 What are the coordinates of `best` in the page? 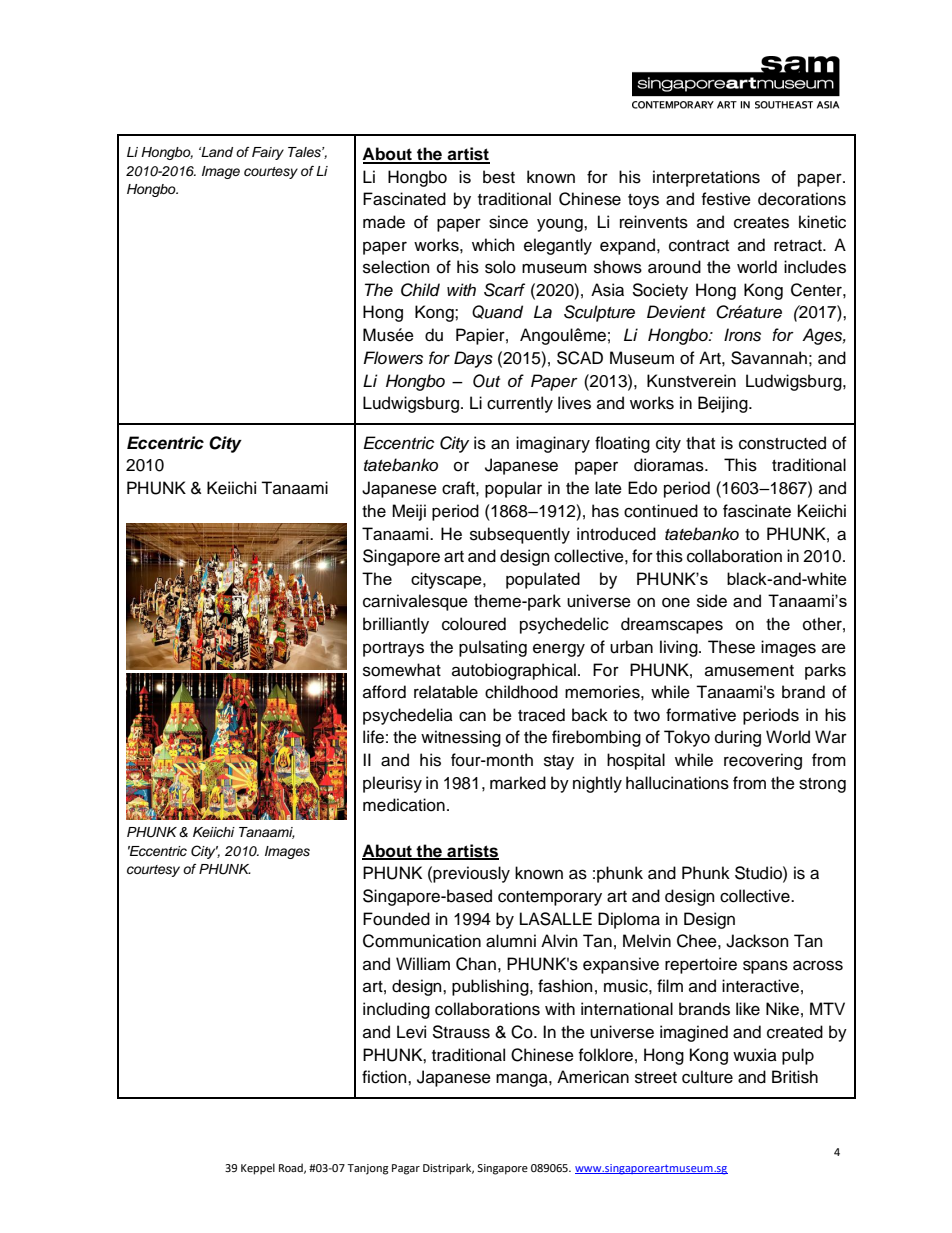 It's located at (499, 177).
